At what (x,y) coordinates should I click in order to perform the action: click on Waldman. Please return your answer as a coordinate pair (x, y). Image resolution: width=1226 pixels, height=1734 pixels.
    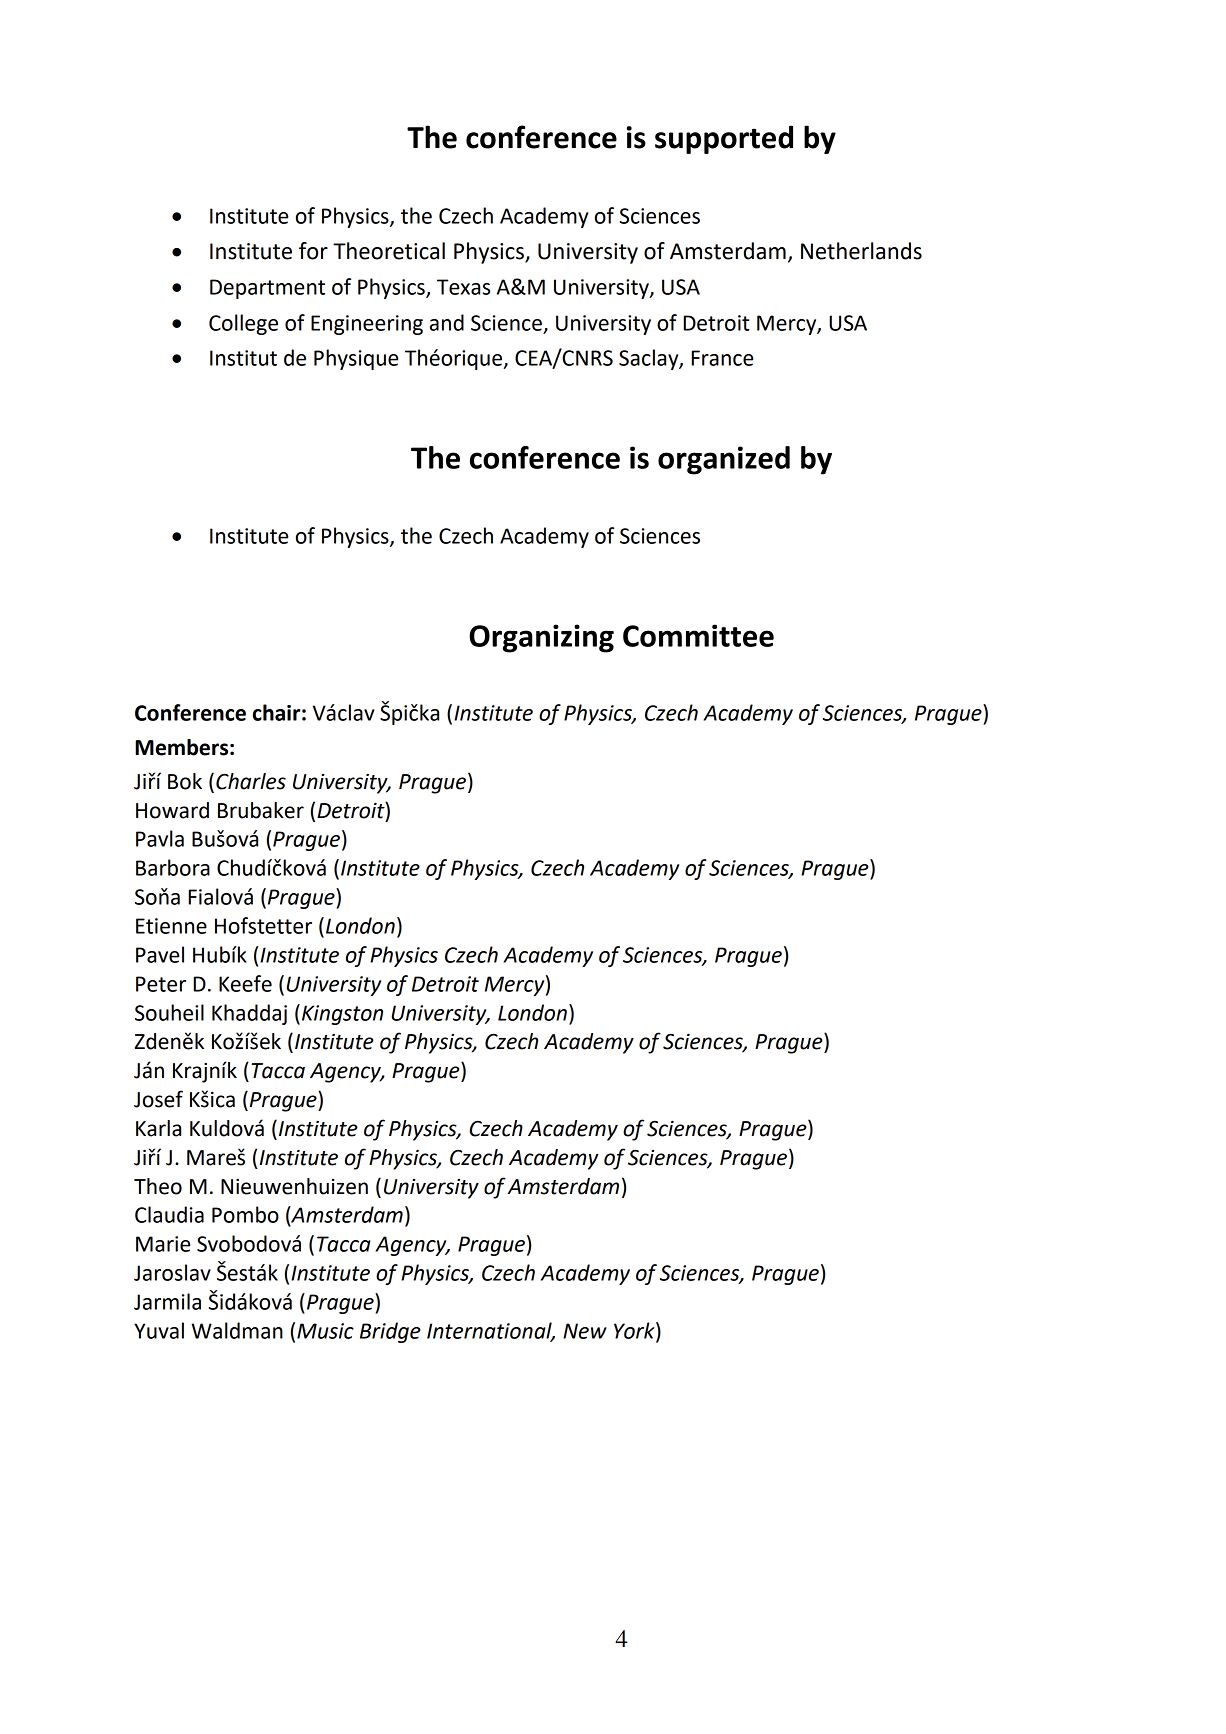
    Looking at the image, I should click on (237, 1330).
